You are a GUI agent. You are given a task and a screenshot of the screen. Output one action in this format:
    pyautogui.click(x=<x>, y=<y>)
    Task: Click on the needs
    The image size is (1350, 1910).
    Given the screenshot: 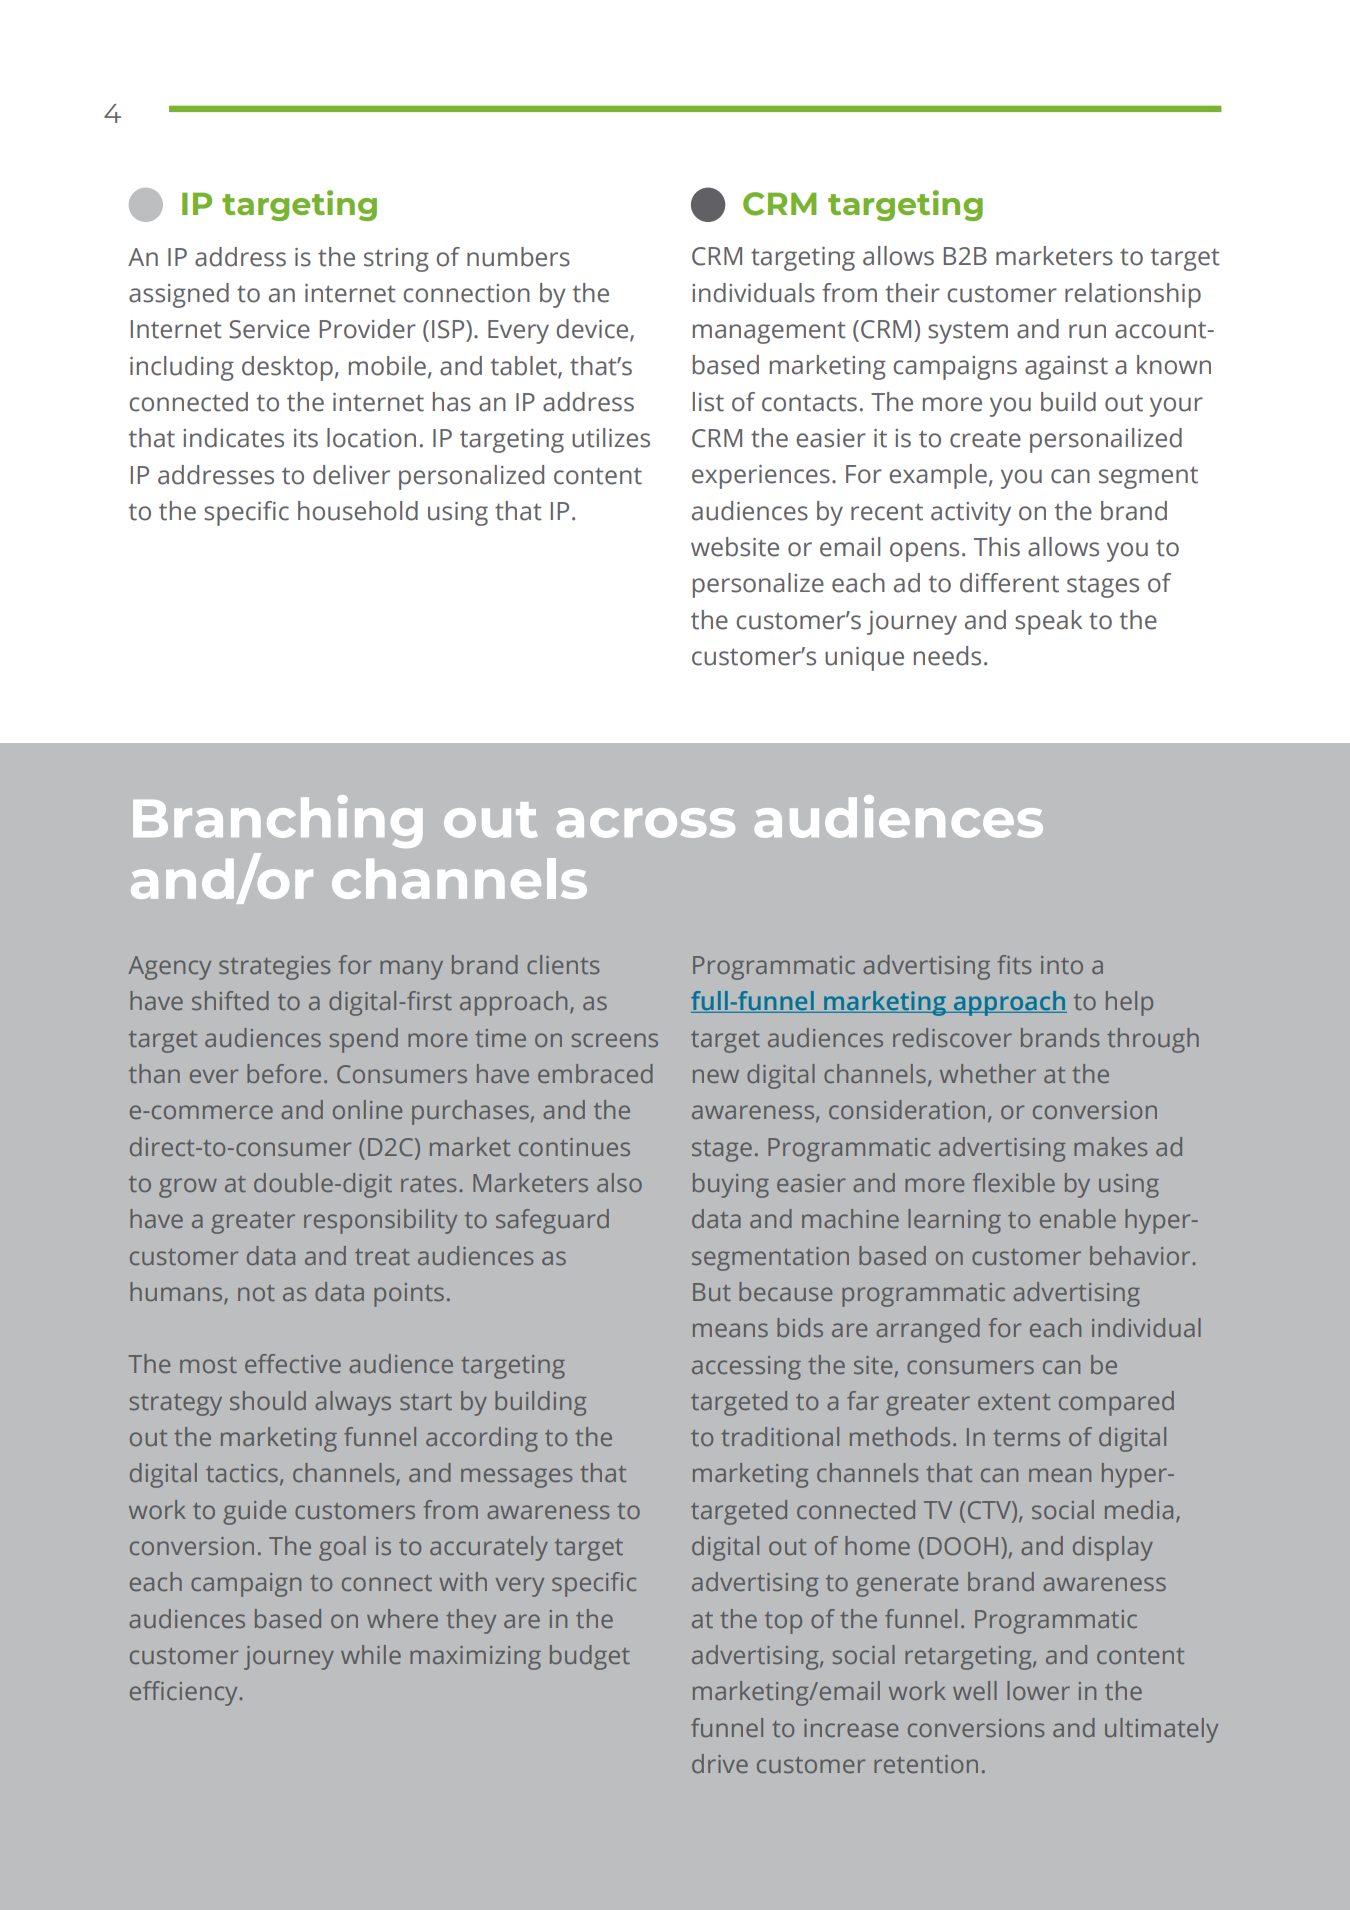 What is the action you would take?
    pyautogui.click(x=947, y=656)
